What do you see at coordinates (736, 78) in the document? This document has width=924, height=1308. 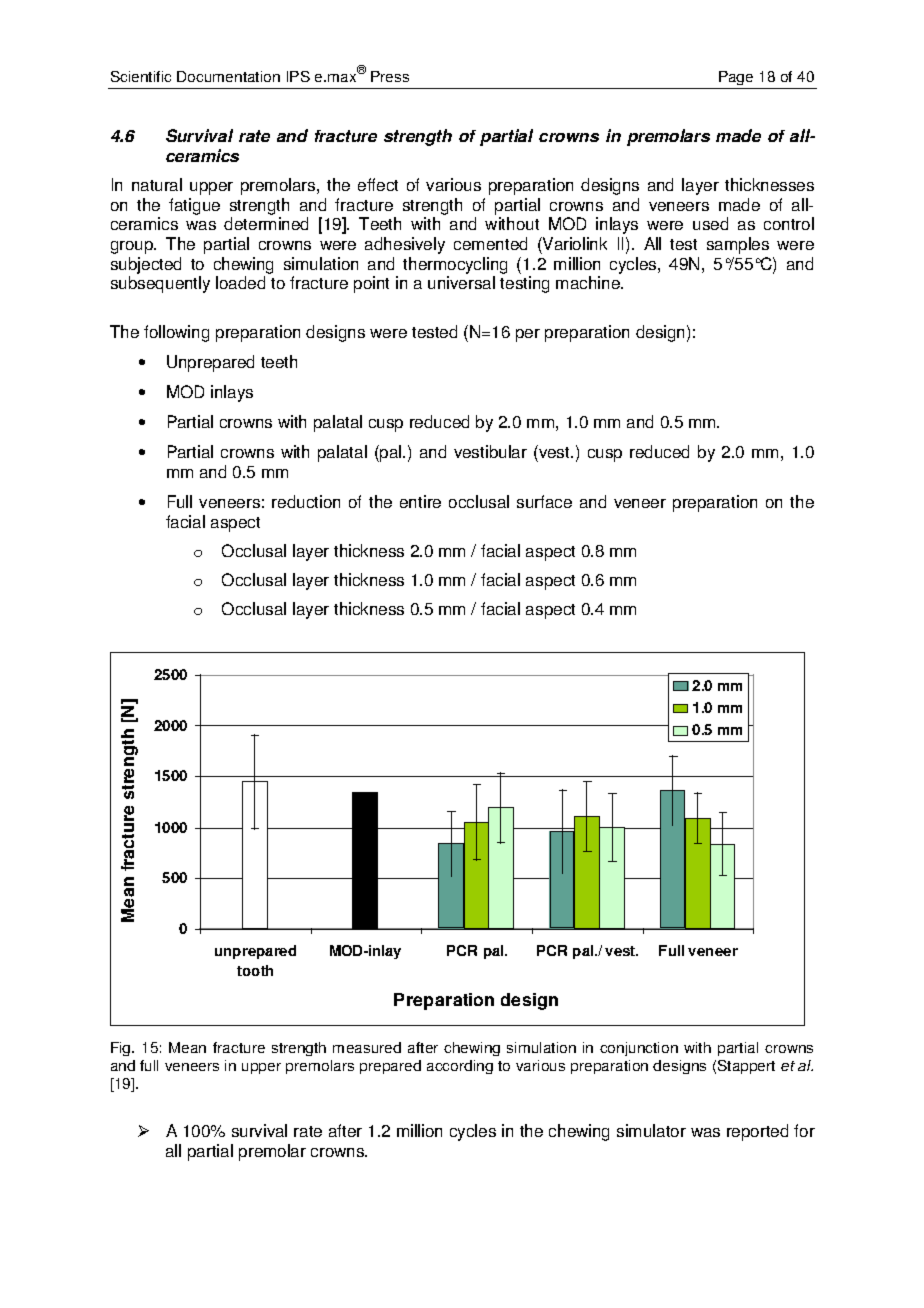 I see `Page` at bounding box center [736, 78].
